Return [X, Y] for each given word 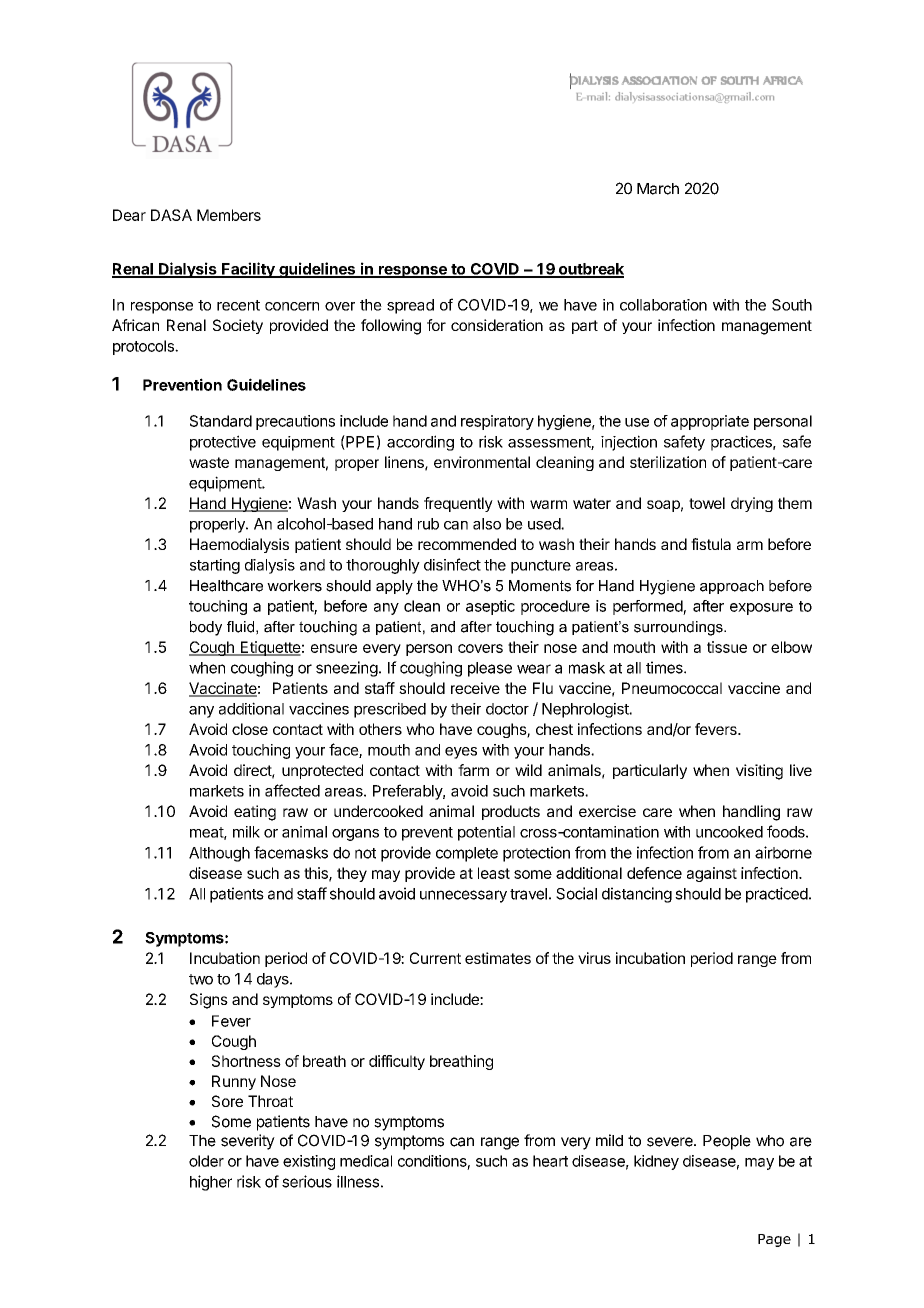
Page [774, 1240]
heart [550, 1161]
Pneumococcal [672, 688]
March [658, 189]
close [250, 729]
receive [475, 688]
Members [229, 215]
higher [211, 1183]
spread [410, 306]
